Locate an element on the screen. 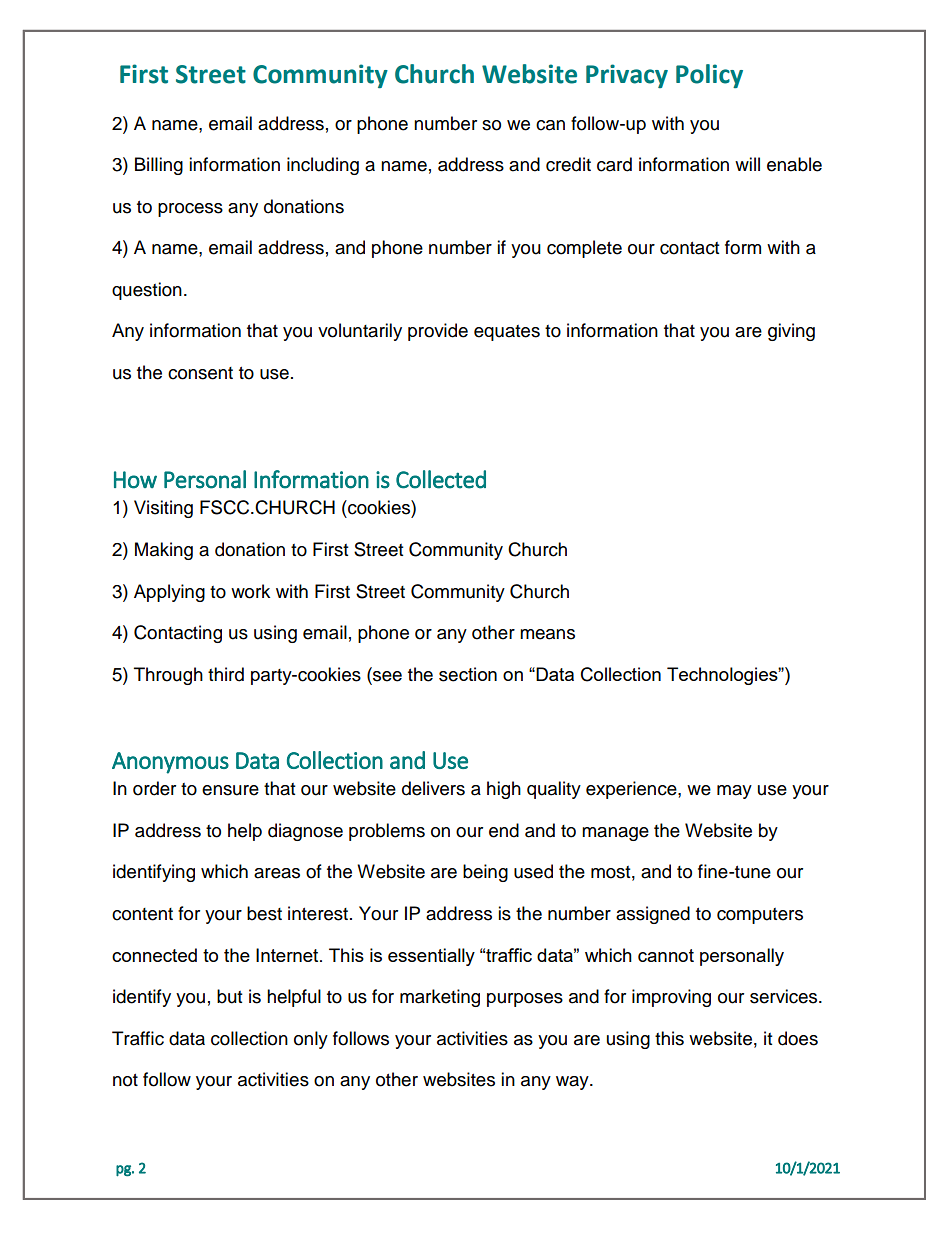 The width and height of the screenshot is (952, 1233). Billing is located at coordinates (159, 166).
